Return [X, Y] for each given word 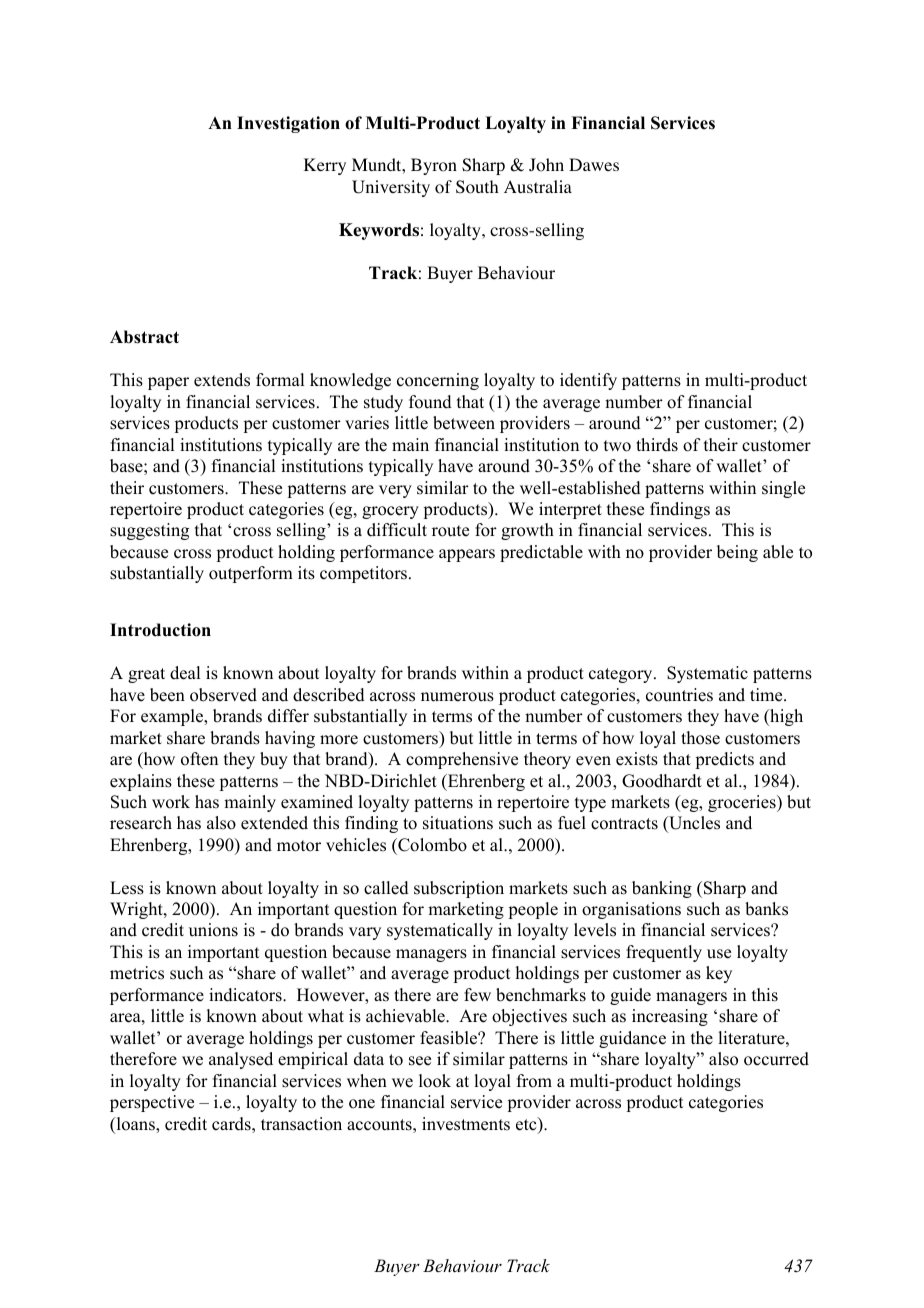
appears [467, 555]
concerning [438, 381]
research [141, 823]
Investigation [288, 124]
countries [679, 695]
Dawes [594, 164]
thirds [657, 445]
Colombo [431, 845]
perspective [152, 1103]
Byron [434, 166]
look [435, 1081]
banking [662, 889]
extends [222, 380]
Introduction [160, 630]
